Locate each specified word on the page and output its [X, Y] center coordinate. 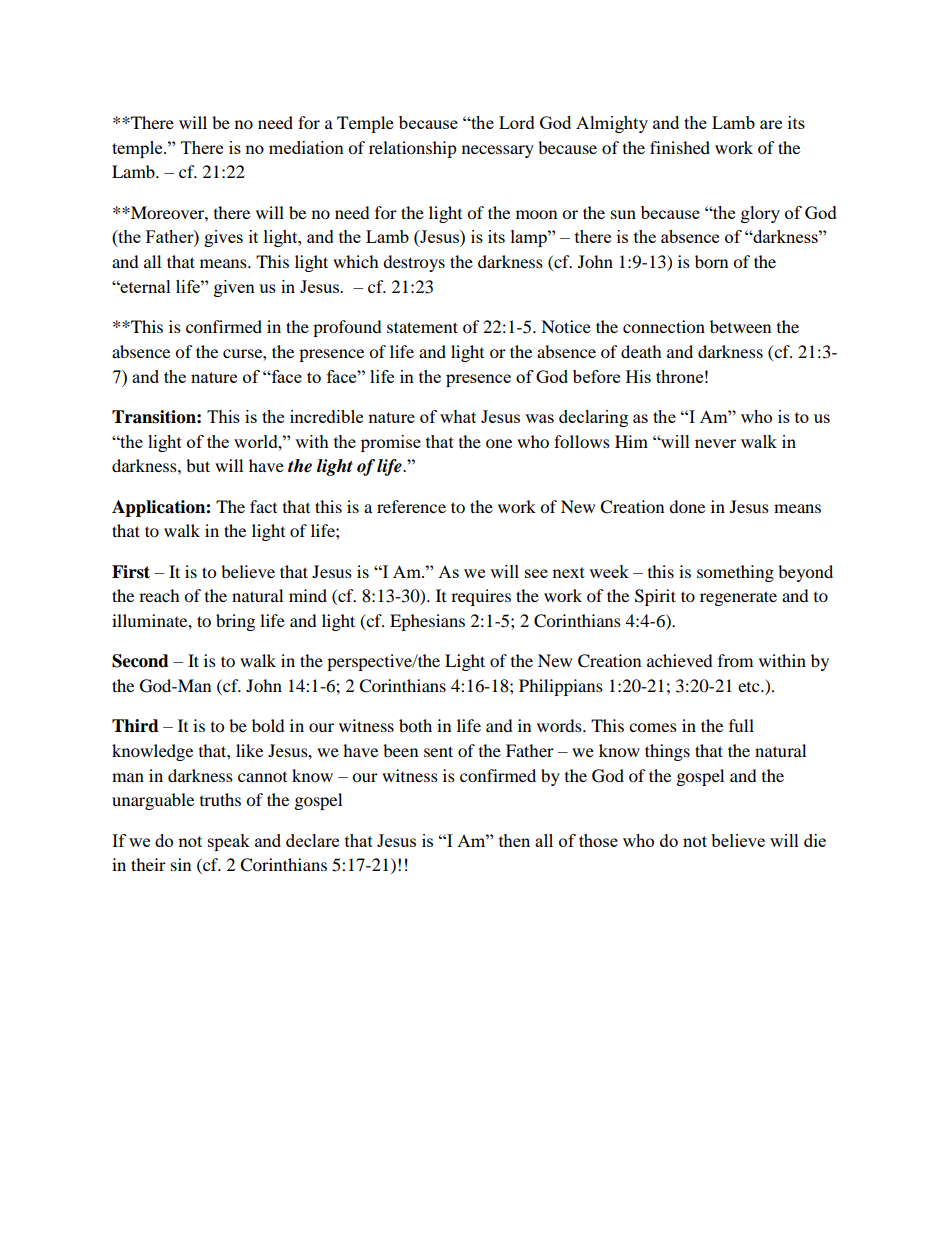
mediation [306, 147]
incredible [326, 416]
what [458, 416]
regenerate [738, 598]
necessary [498, 151]
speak [229, 842]
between [740, 326]
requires [481, 597]
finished [680, 147]
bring [235, 622]
